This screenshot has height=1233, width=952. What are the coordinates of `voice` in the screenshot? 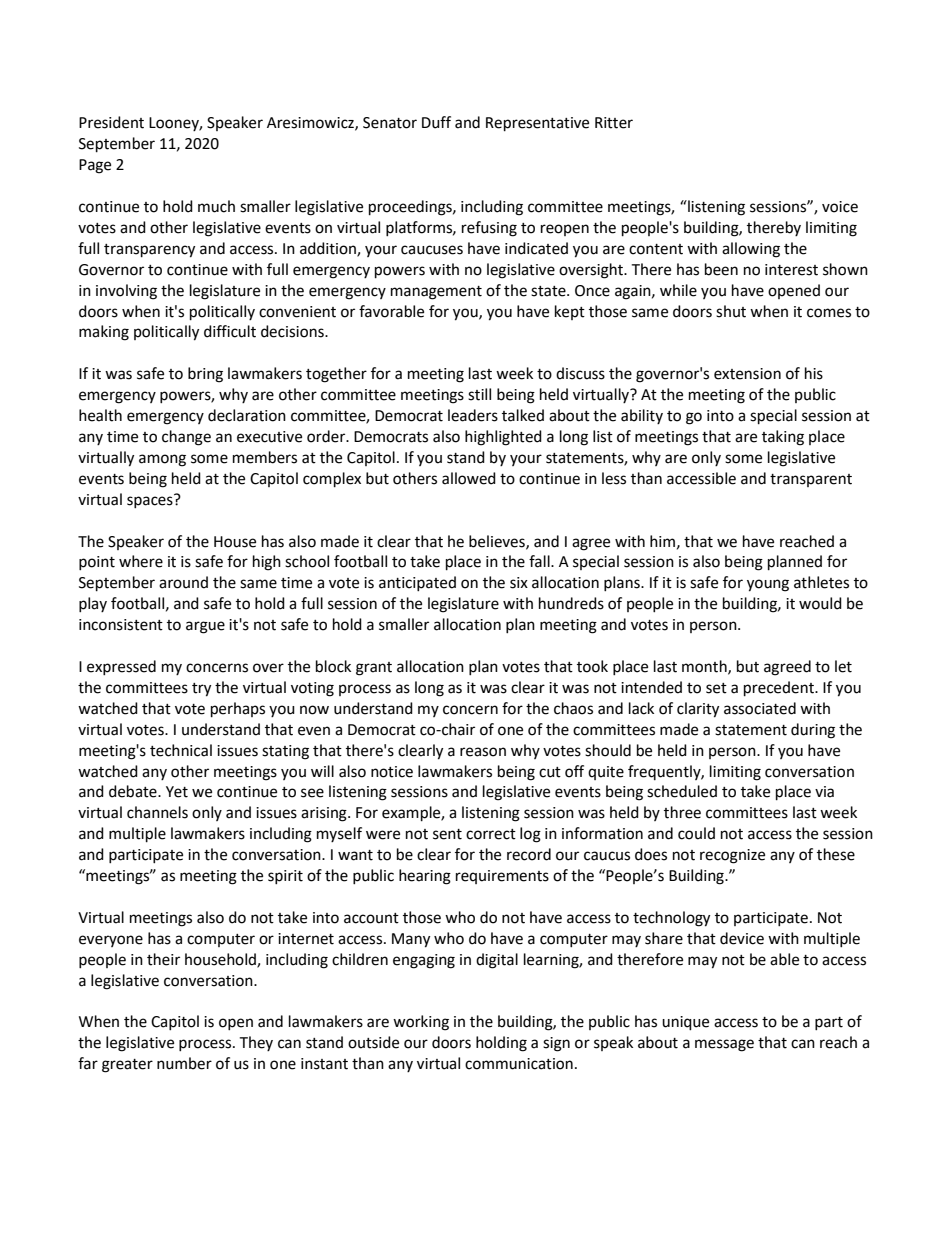 It's located at (840, 207).
